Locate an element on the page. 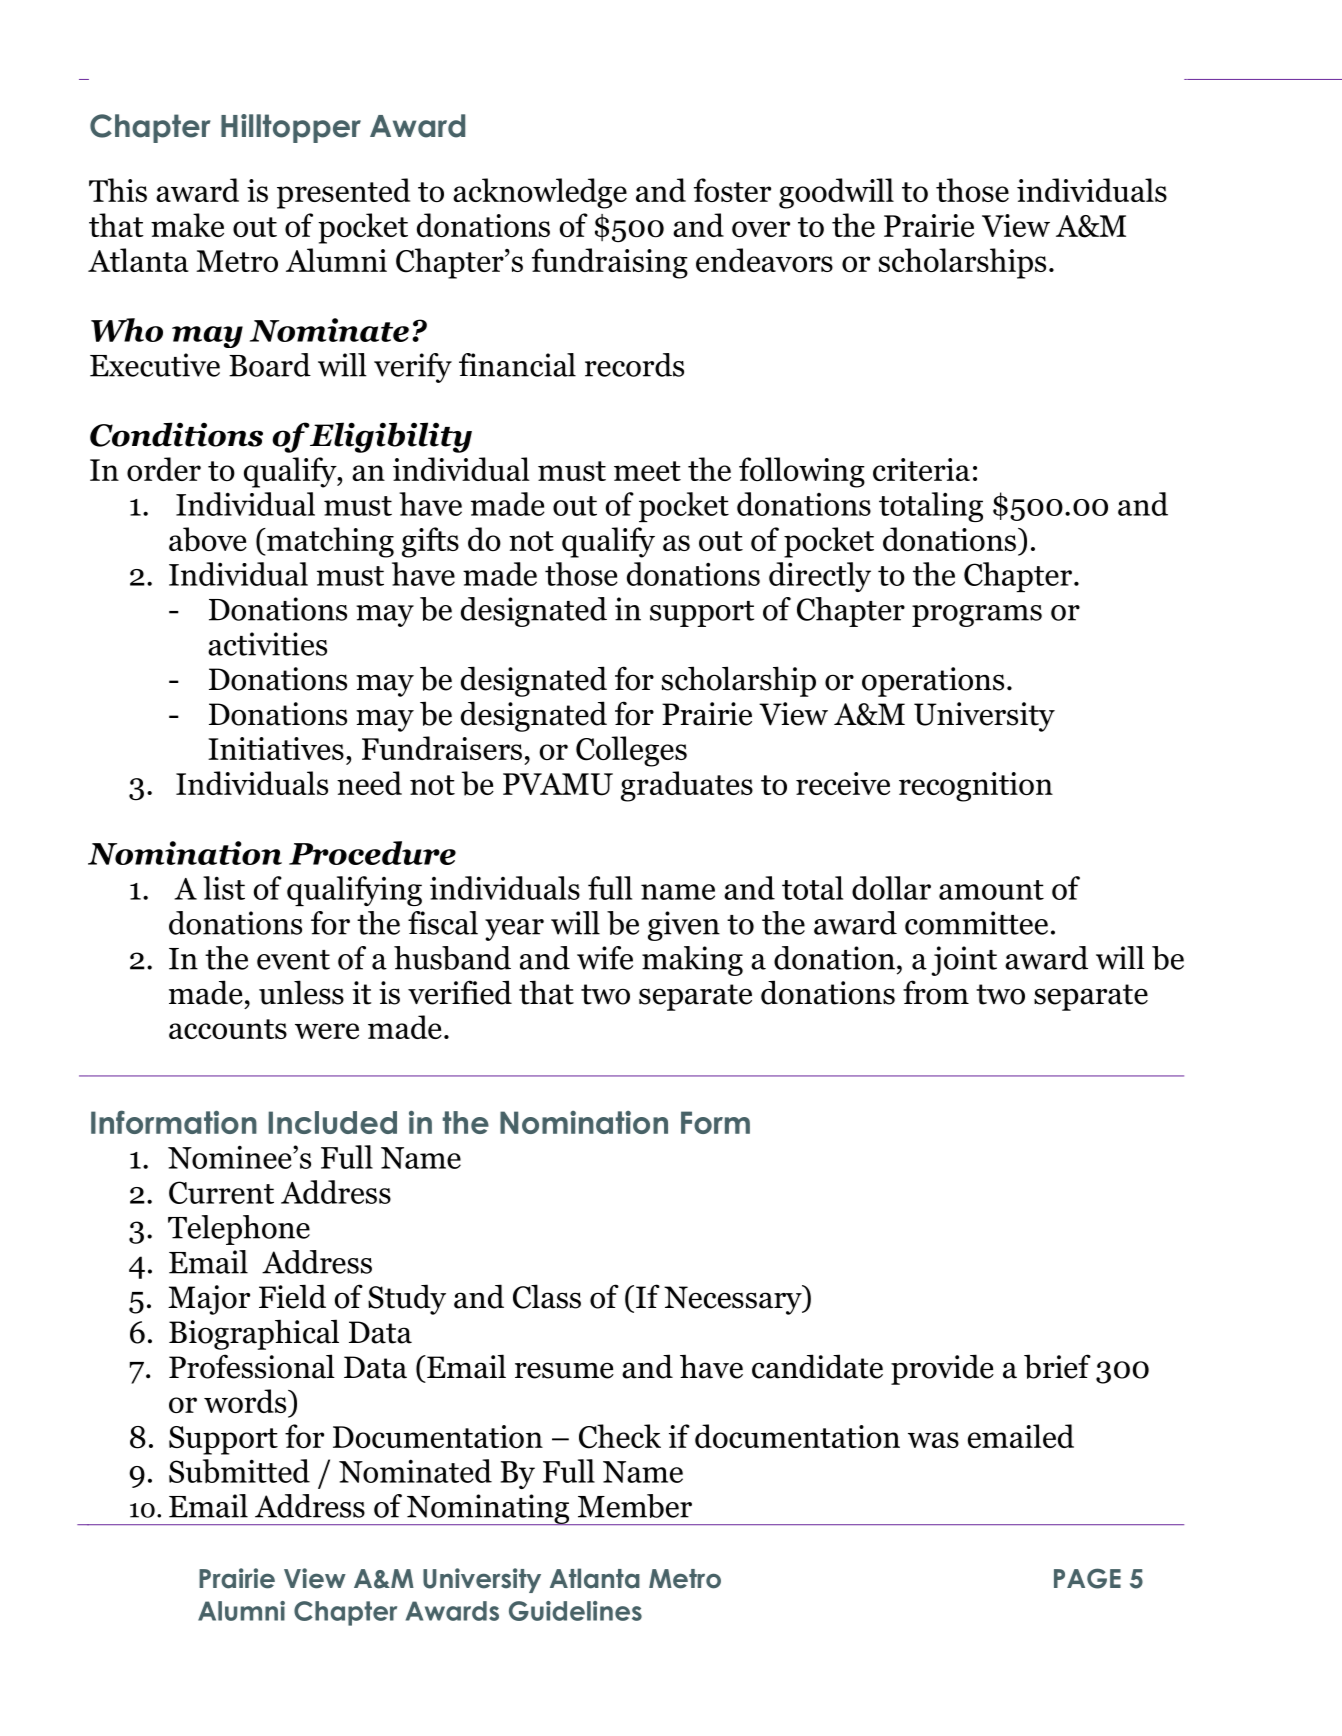  fundraising is located at coordinates (610, 263).
